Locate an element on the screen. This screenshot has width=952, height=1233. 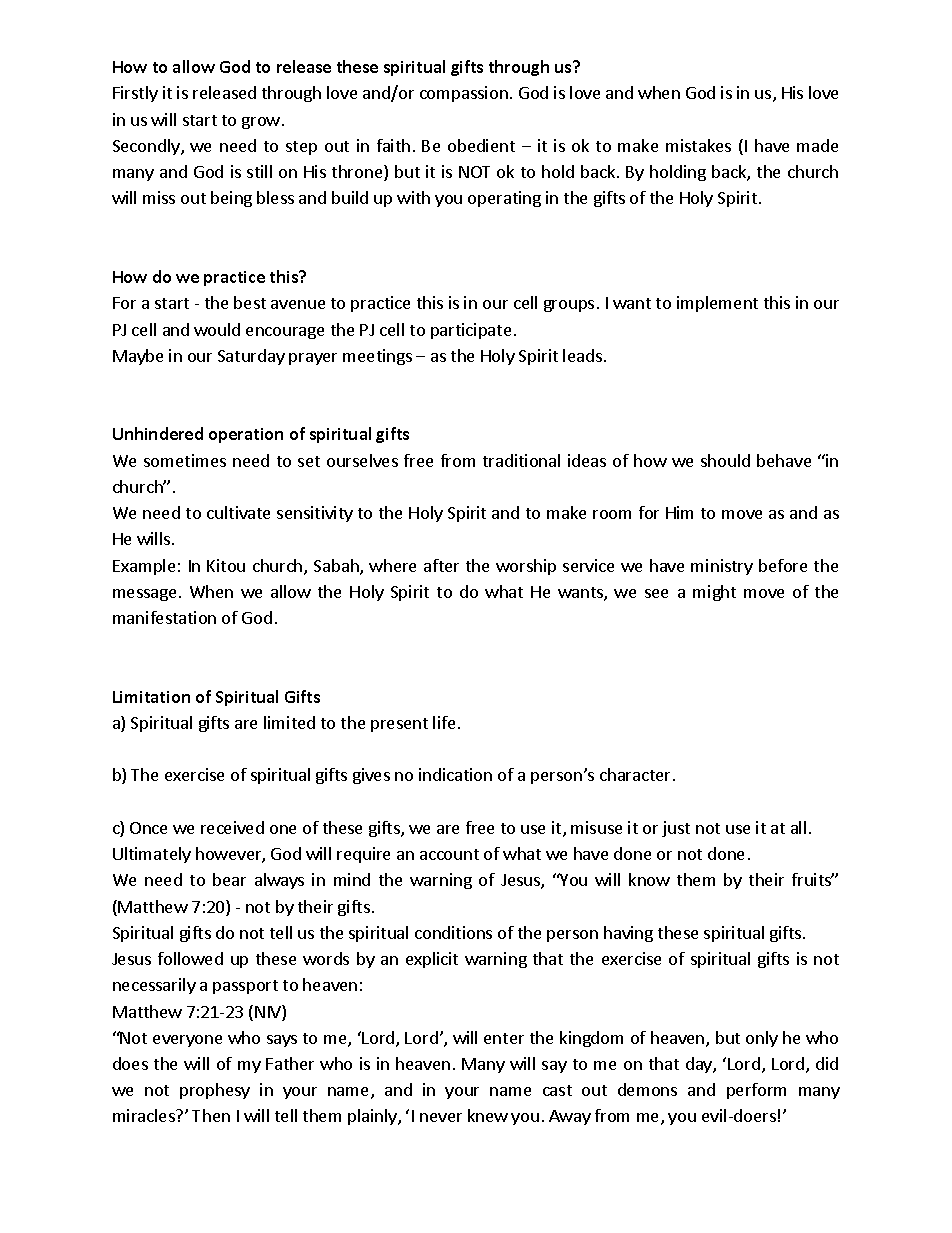
just is located at coordinates (676, 829).
